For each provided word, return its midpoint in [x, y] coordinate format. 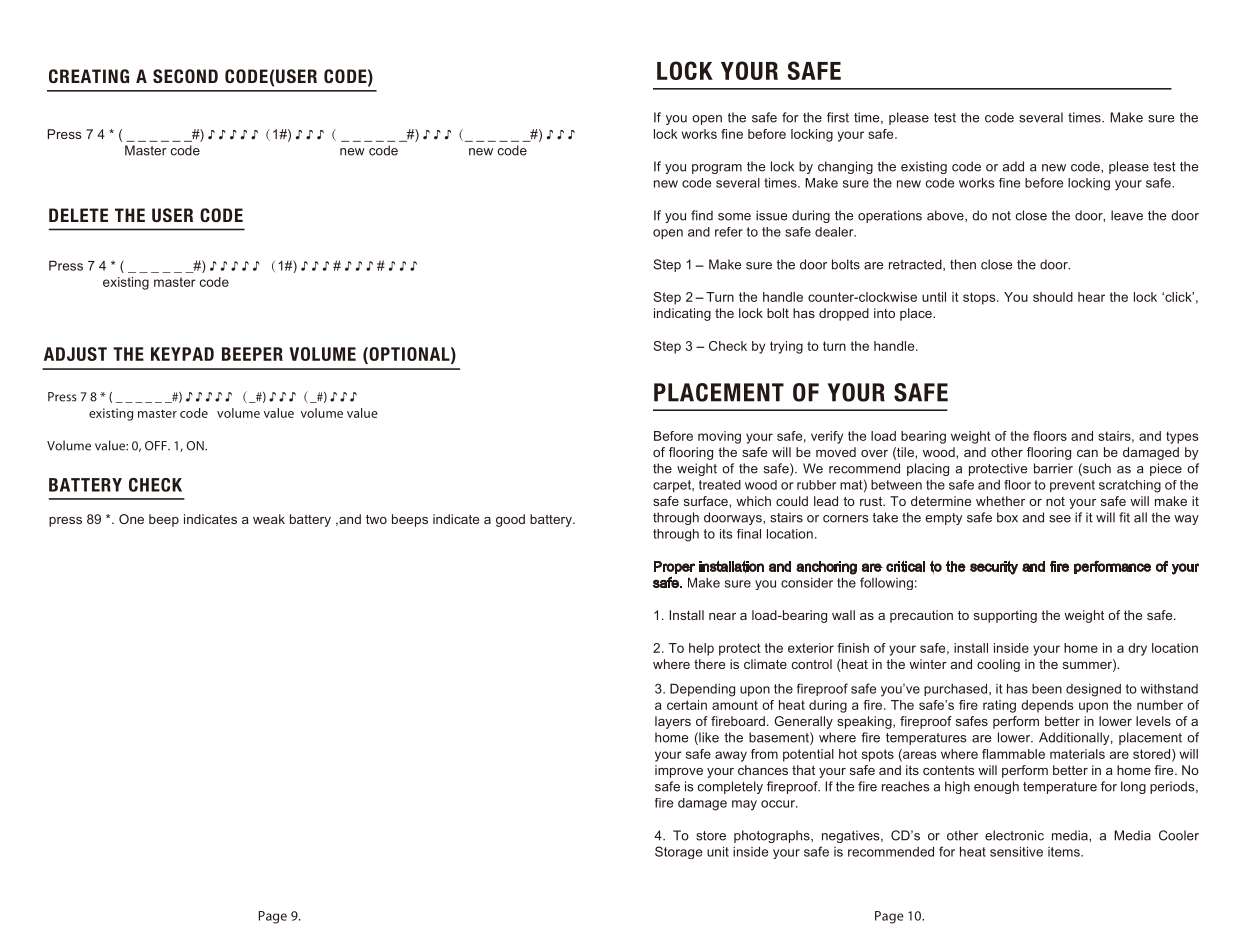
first [838, 117]
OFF [157, 446]
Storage [678, 852]
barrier [1053, 468]
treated [720, 485]
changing [845, 167]
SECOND [185, 76]
